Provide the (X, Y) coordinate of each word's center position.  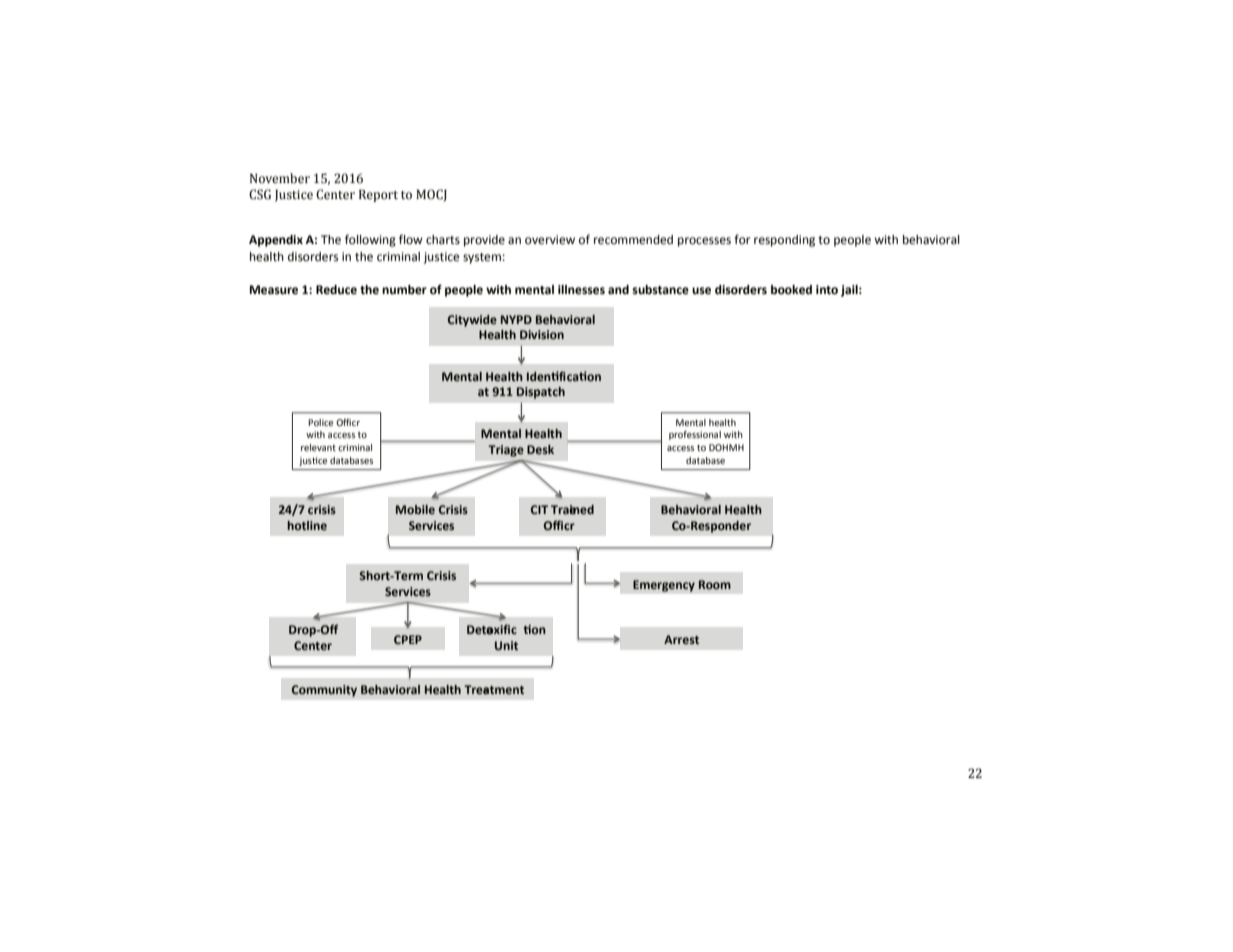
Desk (540, 449)
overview (550, 240)
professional (695, 435)
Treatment (494, 690)
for (742, 239)
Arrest (681, 639)
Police (320, 422)
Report (378, 196)
